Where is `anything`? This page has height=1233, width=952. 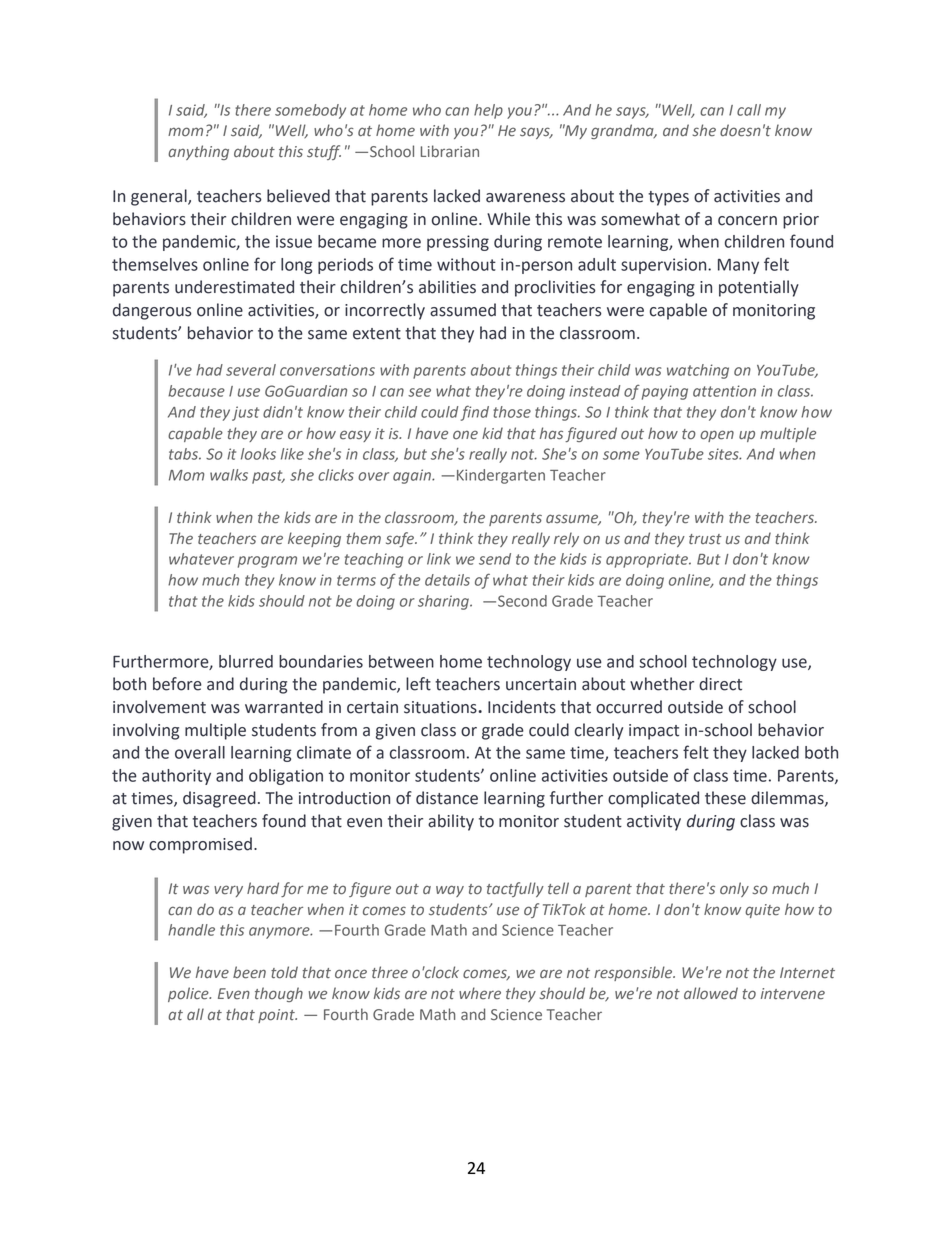 anything is located at coordinates (198, 152).
